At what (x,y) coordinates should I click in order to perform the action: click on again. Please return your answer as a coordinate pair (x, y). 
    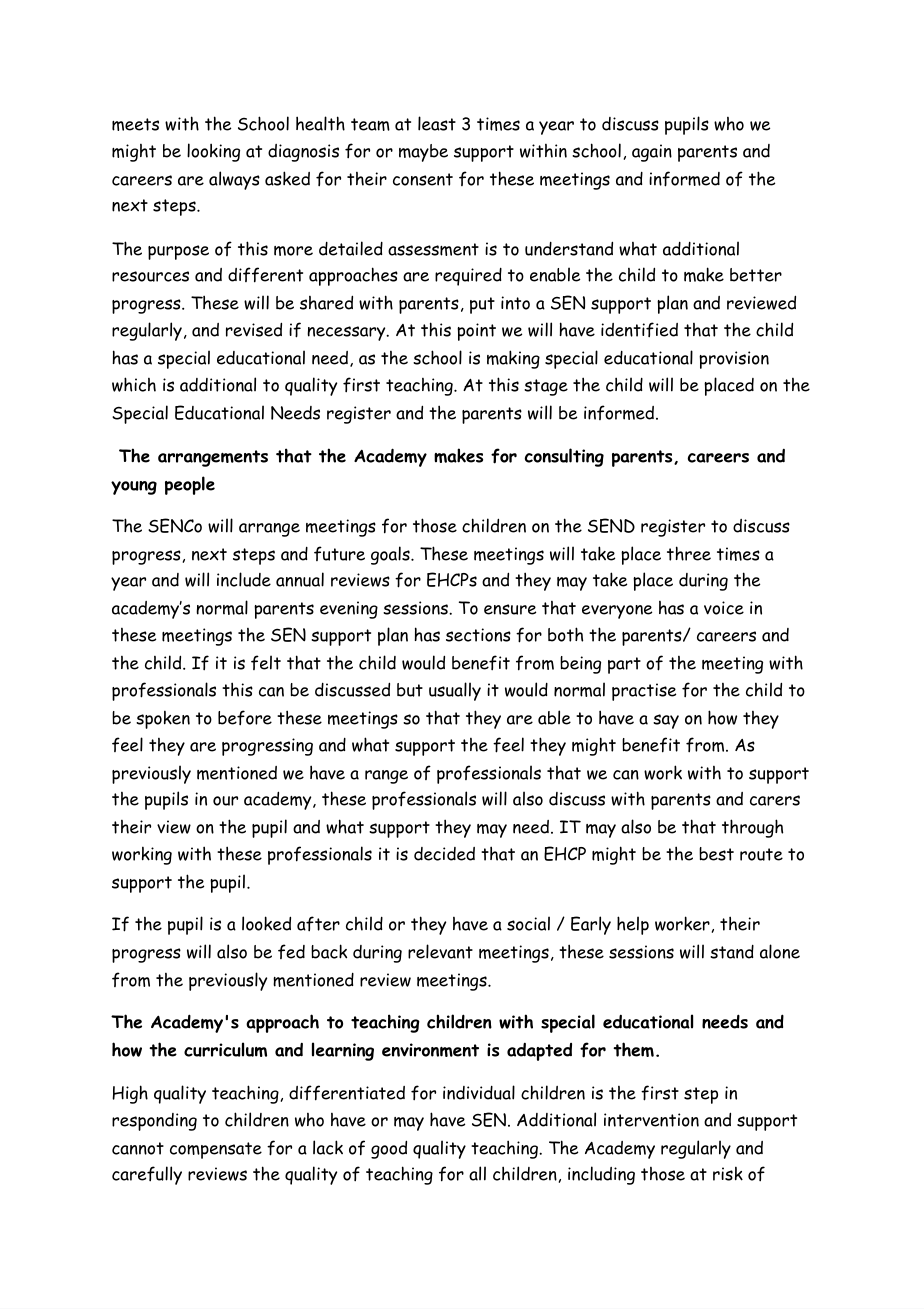
    Looking at the image, I should click on (652, 153).
